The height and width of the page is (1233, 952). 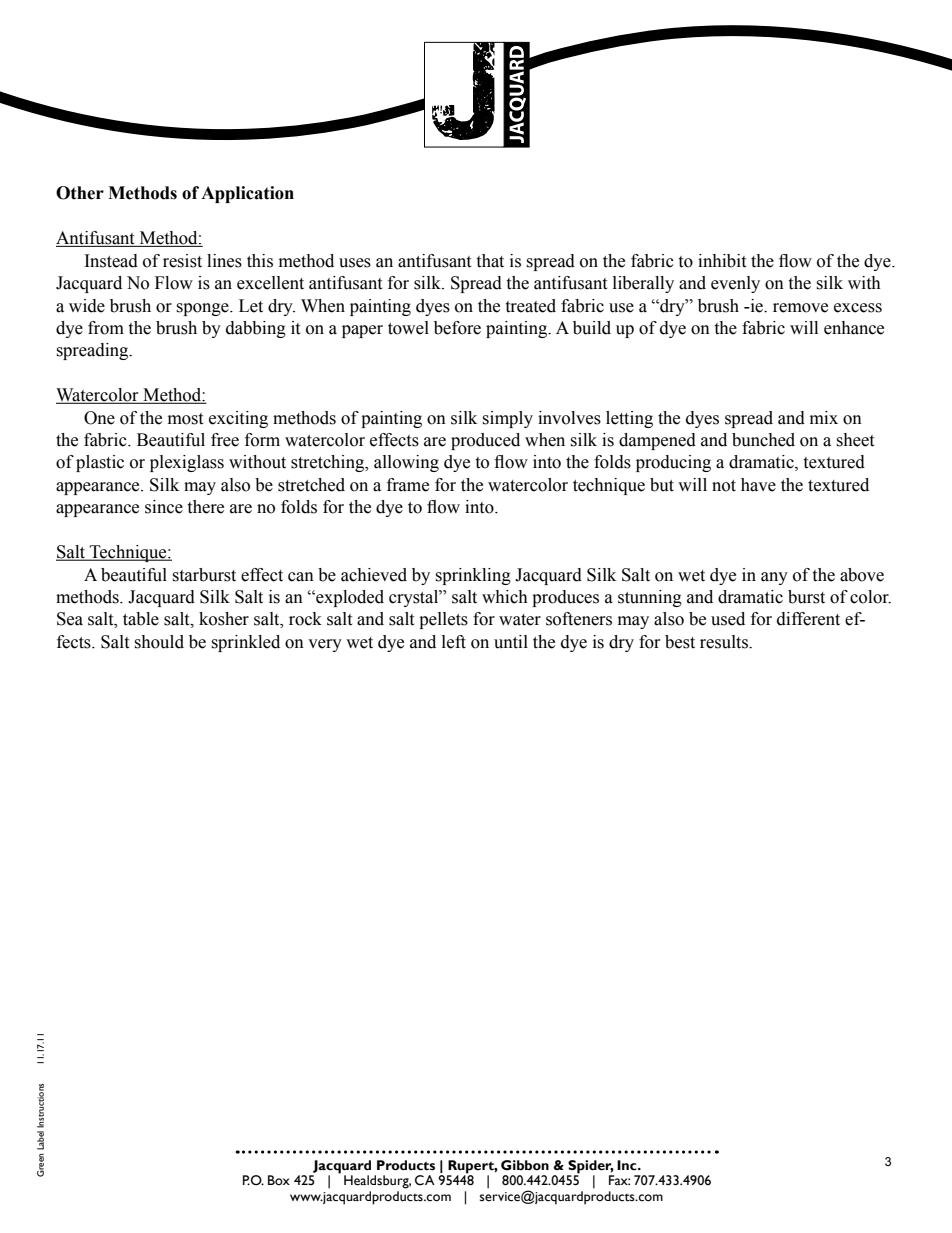 What do you see at coordinates (185, 419) in the page?
I see `most` at bounding box center [185, 419].
